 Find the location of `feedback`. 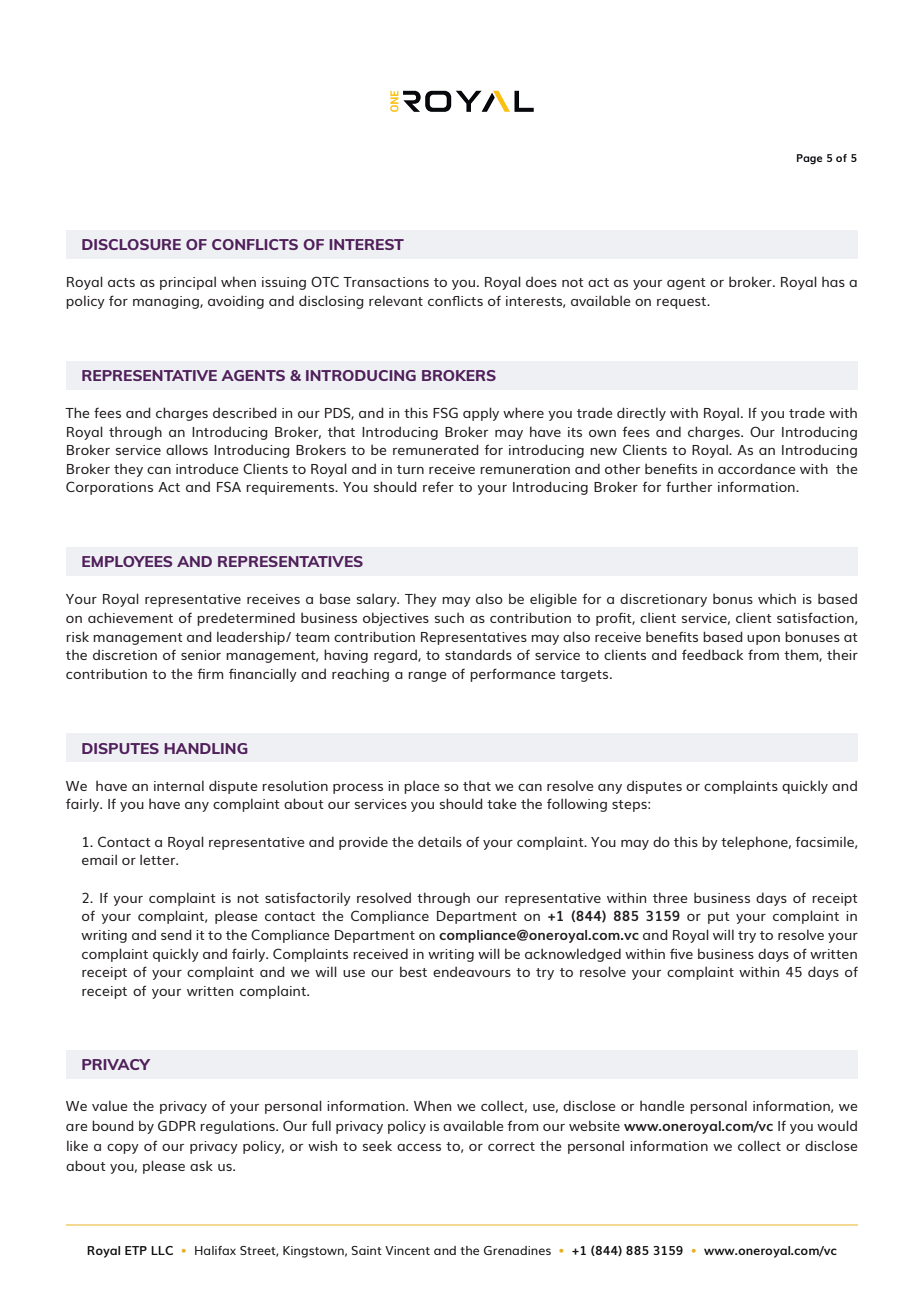

feedback is located at coordinates (712, 654).
